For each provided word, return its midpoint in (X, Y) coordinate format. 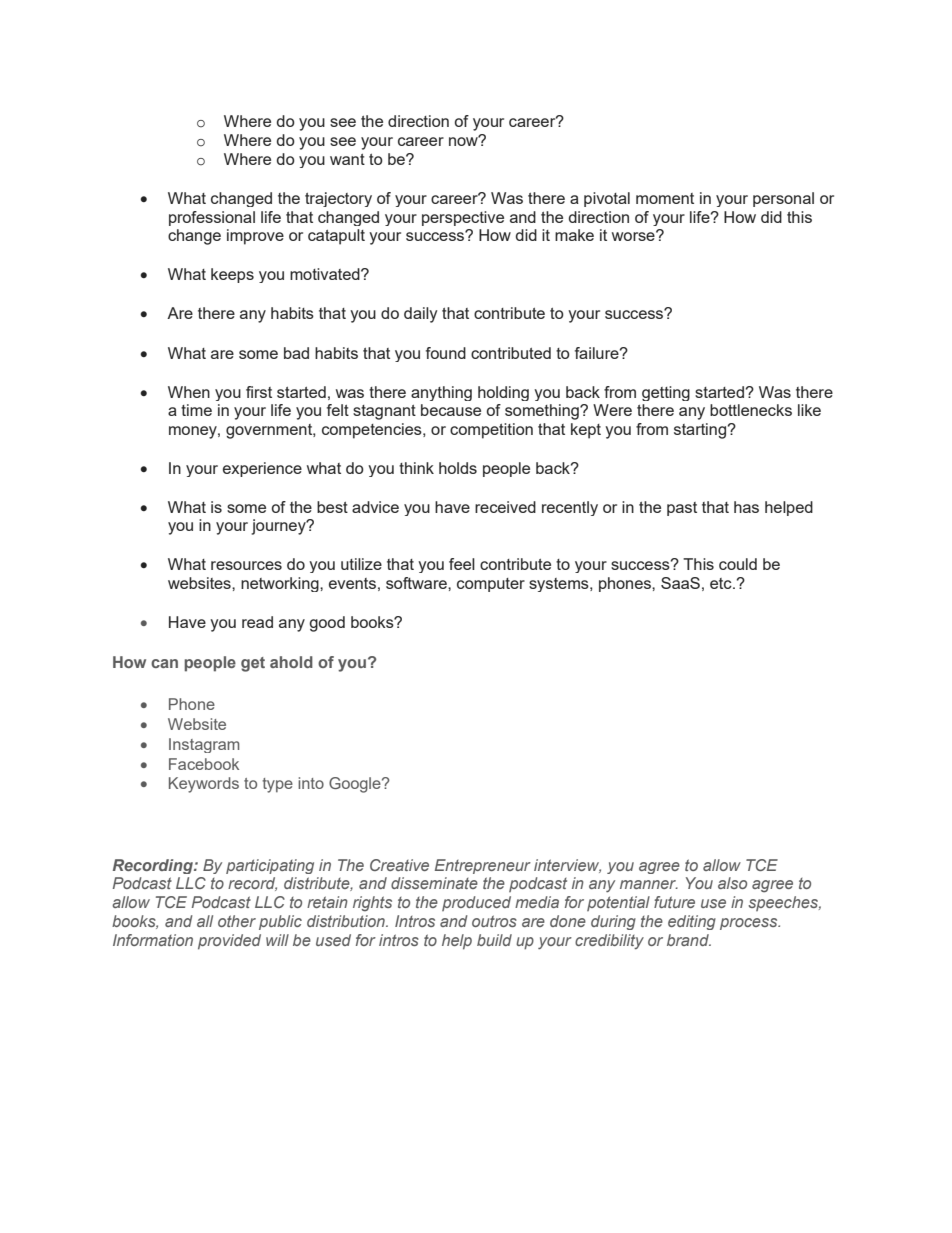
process (750, 924)
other (237, 921)
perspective (463, 218)
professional (212, 218)
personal (783, 199)
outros (494, 921)
